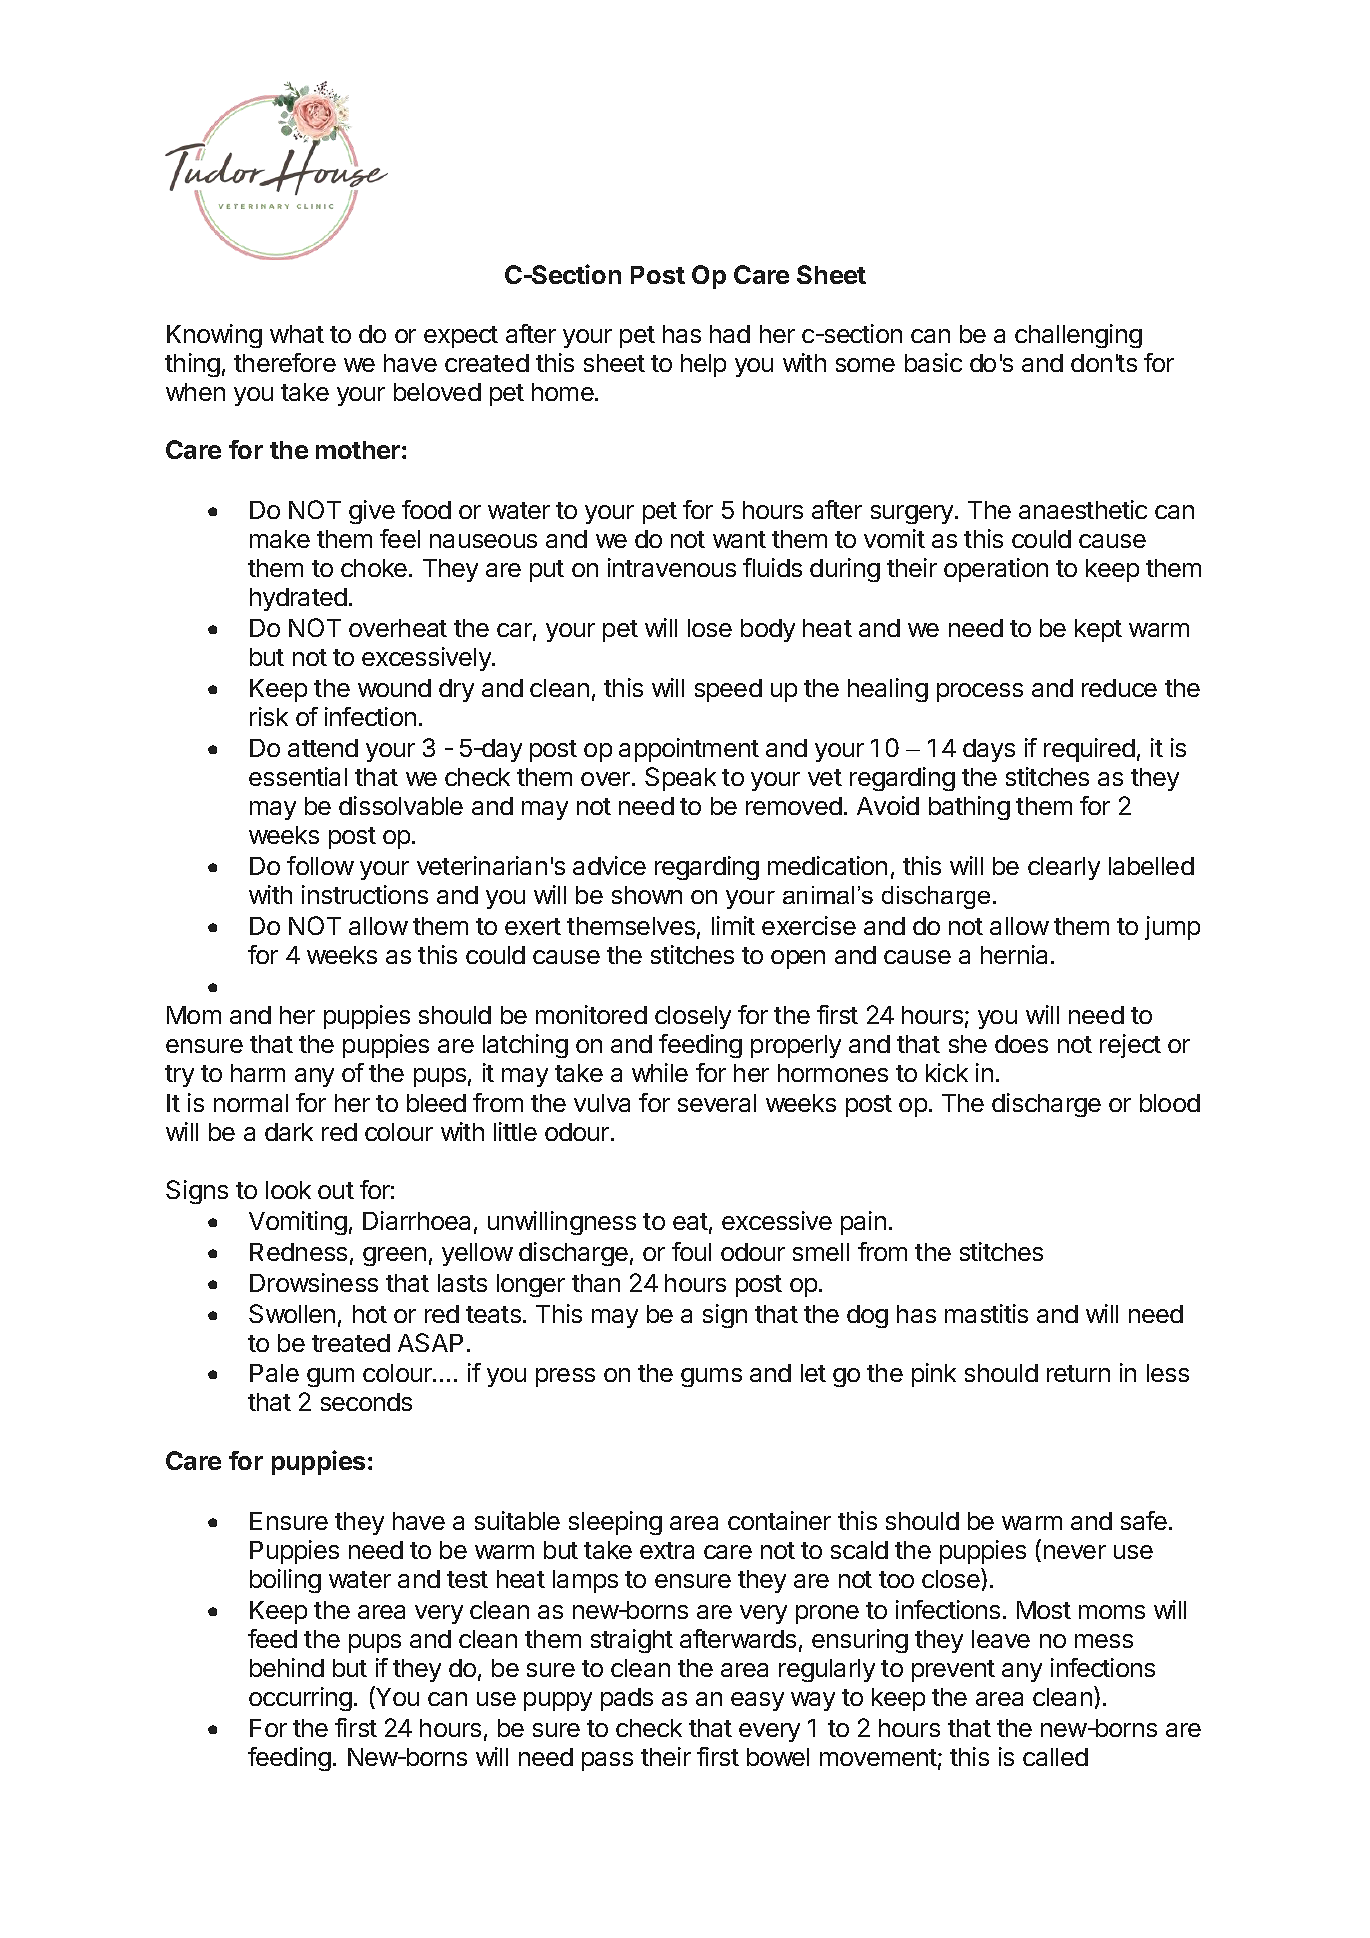  Describe the element at coordinates (703, 365) in the image. I see `help` at that location.
